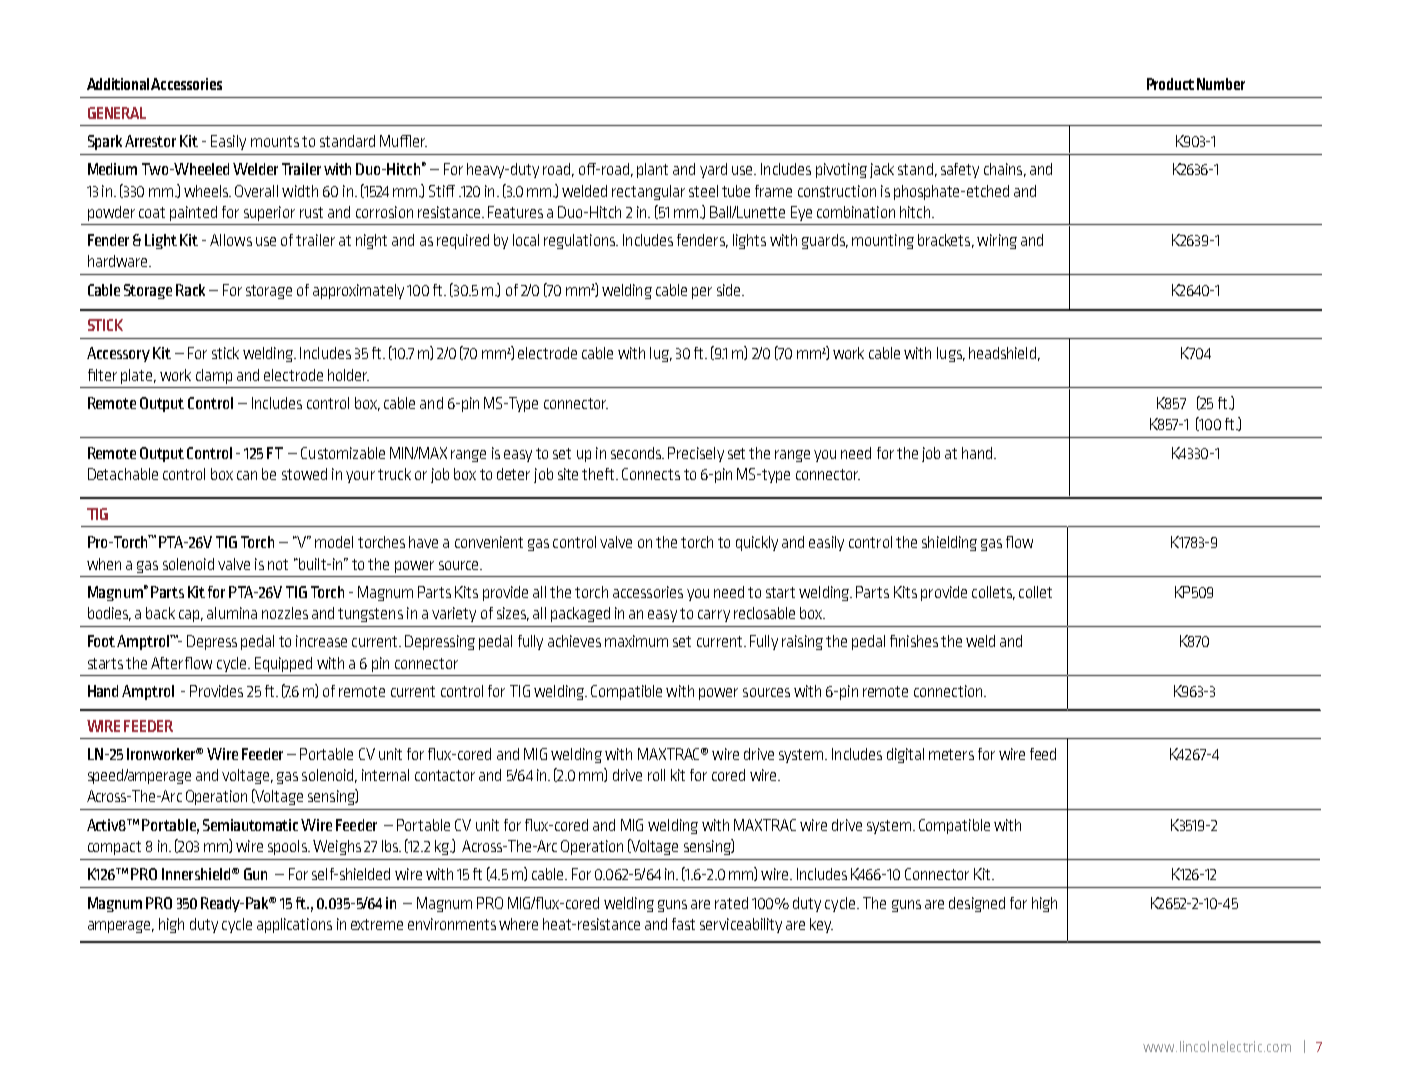 The width and height of the screenshot is (1402, 1084). Describe the element at coordinates (977, 904) in the screenshot. I see `designed` at that location.
